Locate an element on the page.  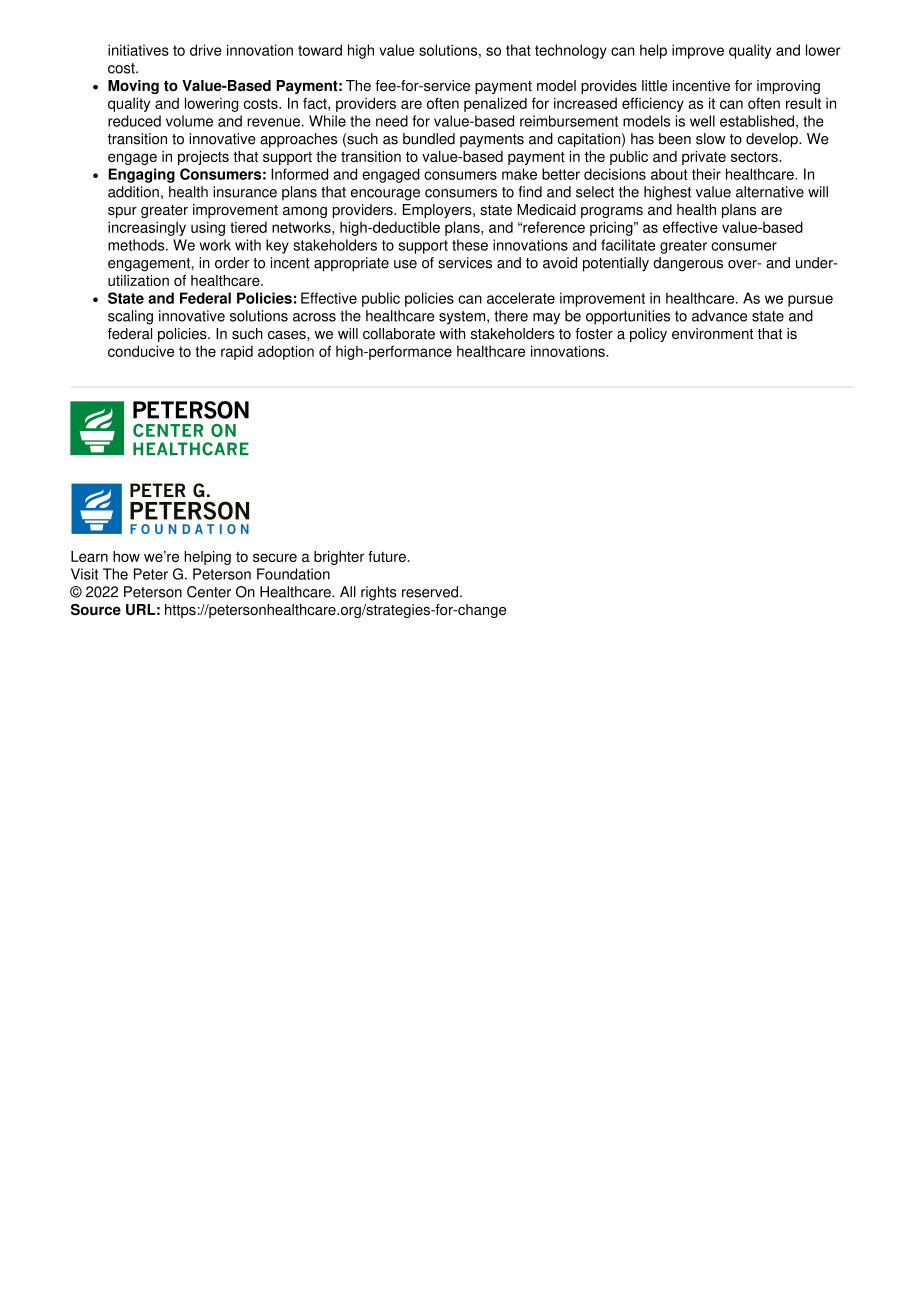
penalized is located at coordinates (495, 104).
